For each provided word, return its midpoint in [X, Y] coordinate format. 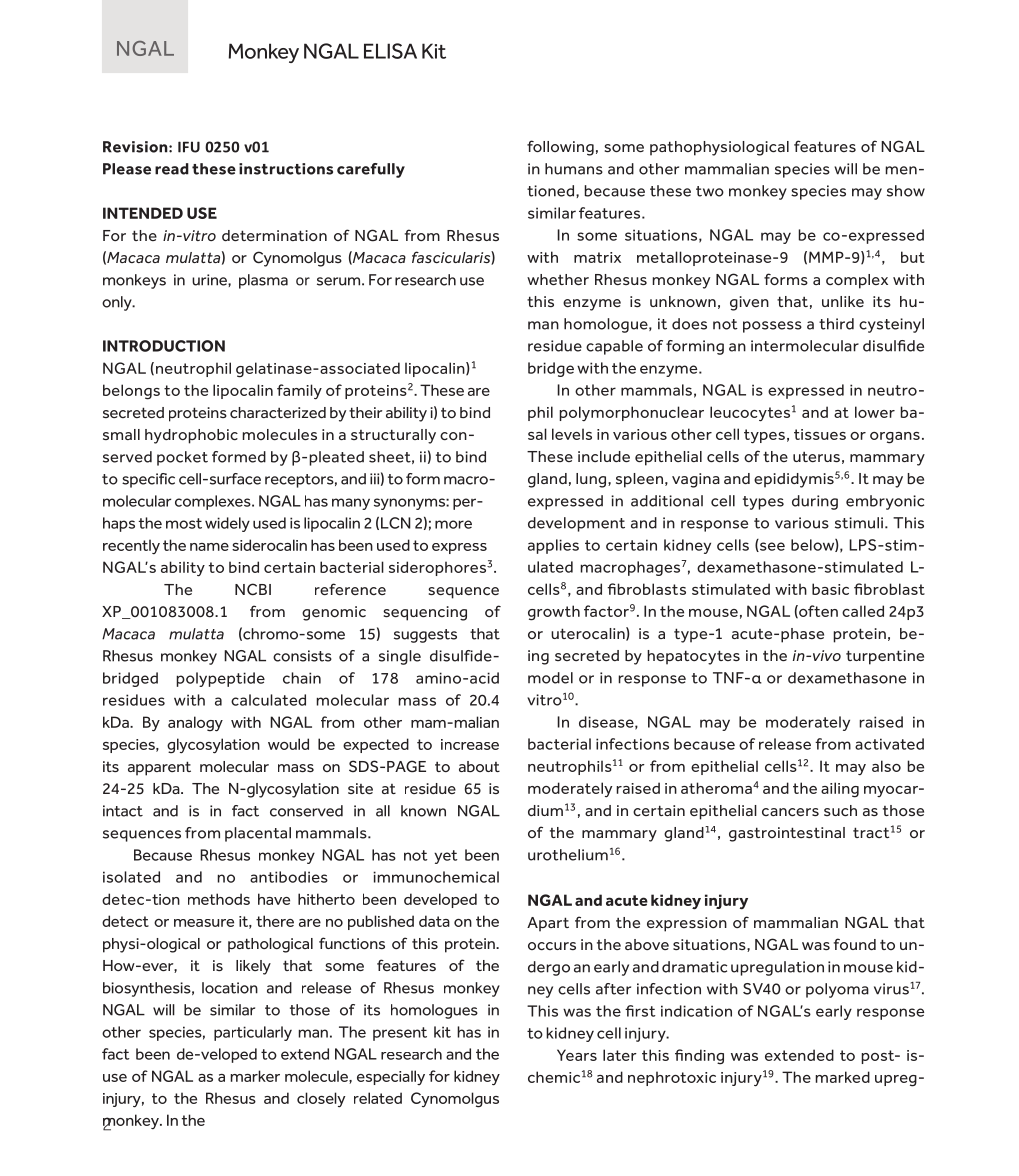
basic [830, 589]
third [836, 324]
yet [446, 857]
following [560, 148]
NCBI [253, 589]
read [172, 169]
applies [553, 546]
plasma [263, 281]
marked [842, 1077]
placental [258, 834]
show [906, 191]
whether [558, 279]
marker [255, 1076]
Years [577, 1055]
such [840, 810]
